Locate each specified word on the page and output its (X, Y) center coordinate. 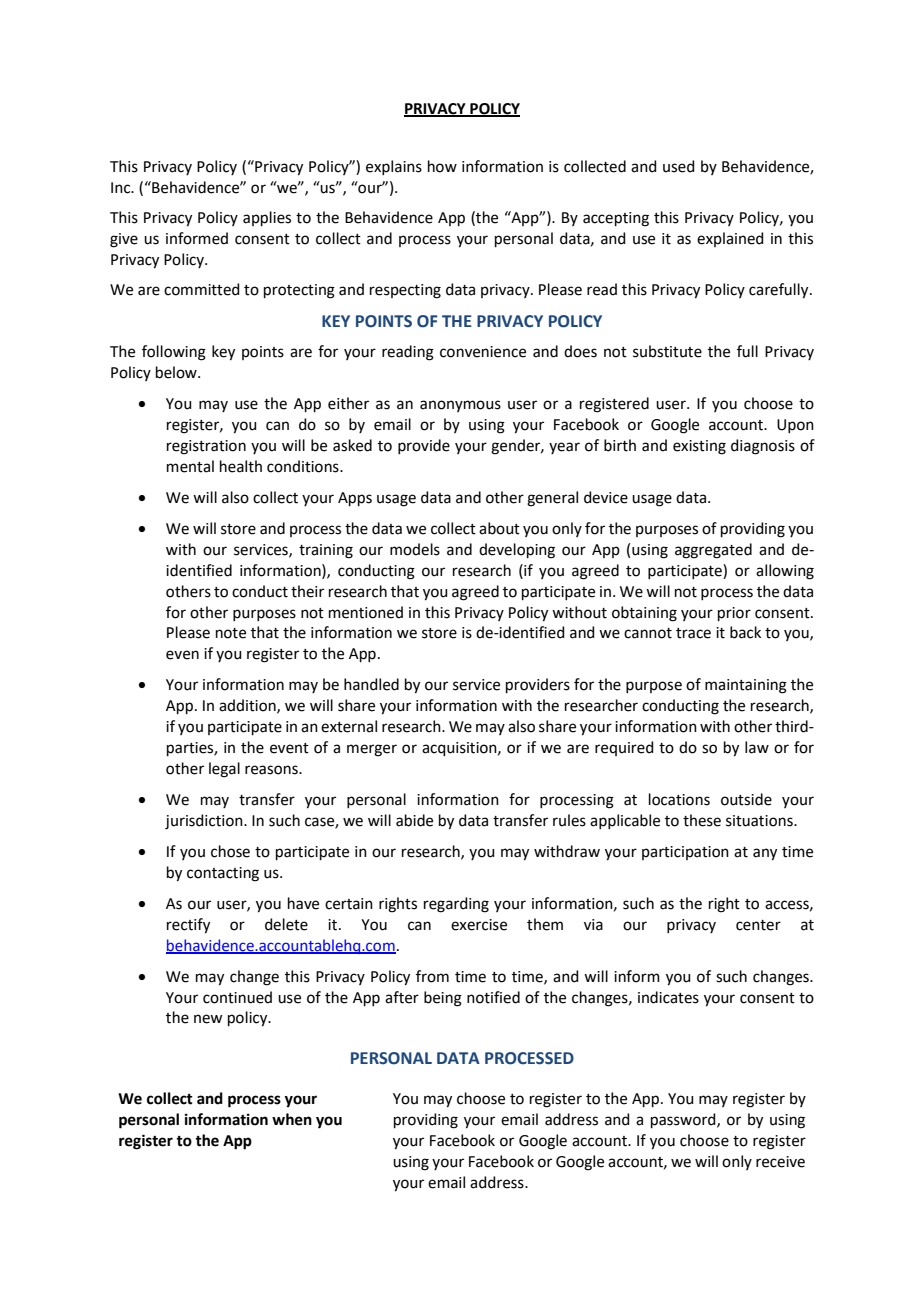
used (679, 166)
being (443, 999)
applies (267, 218)
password (684, 1120)
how (442, 166)
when (292, 1119)
